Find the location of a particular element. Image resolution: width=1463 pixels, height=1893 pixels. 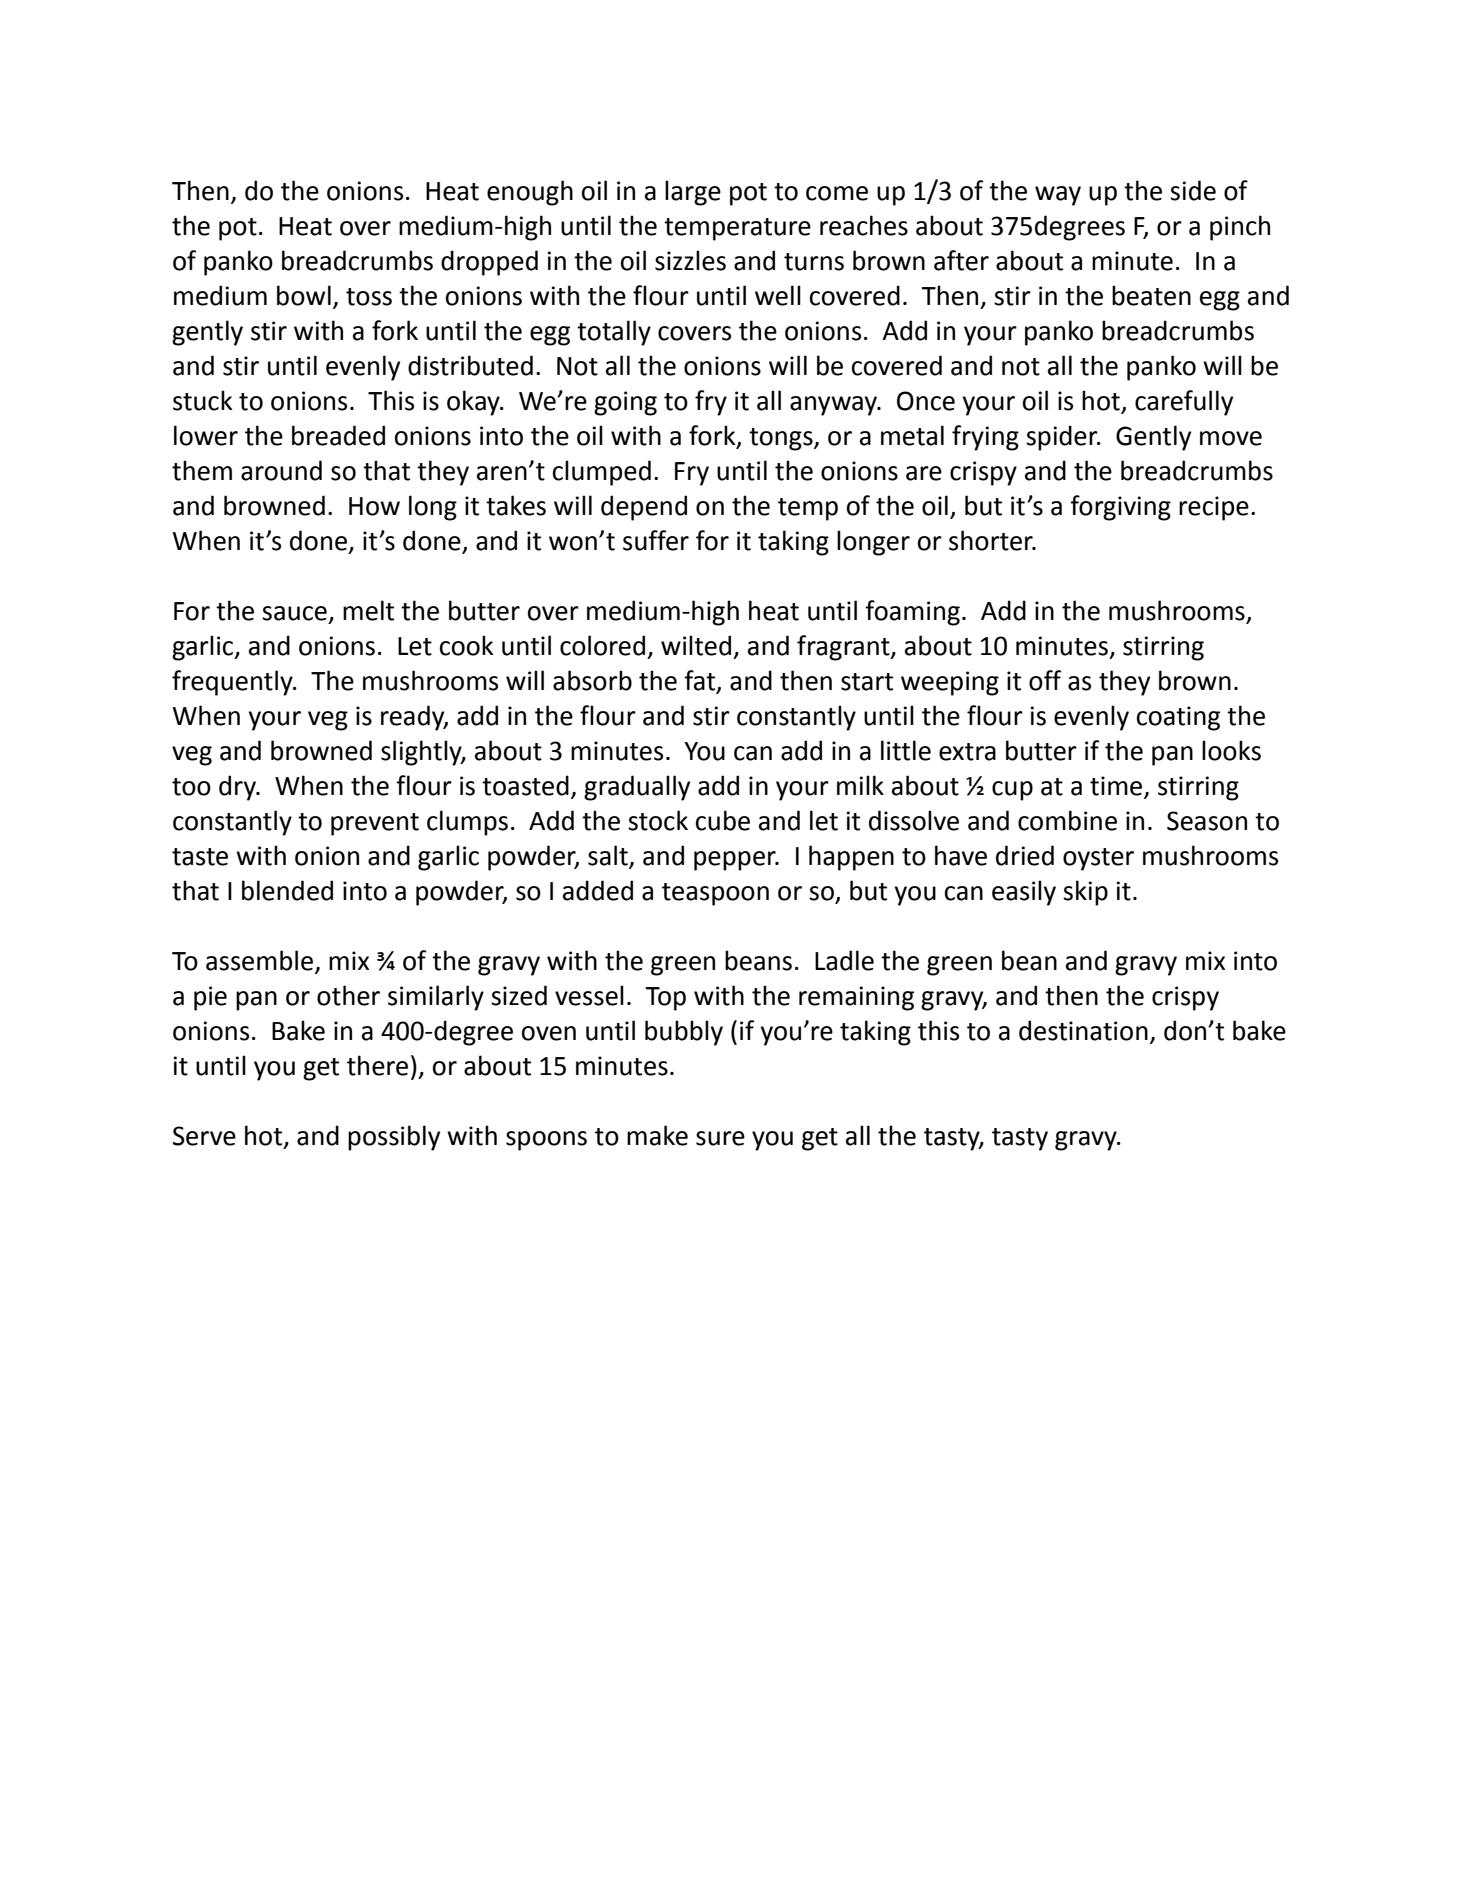

bowl is located at coordinates (304, 295).
